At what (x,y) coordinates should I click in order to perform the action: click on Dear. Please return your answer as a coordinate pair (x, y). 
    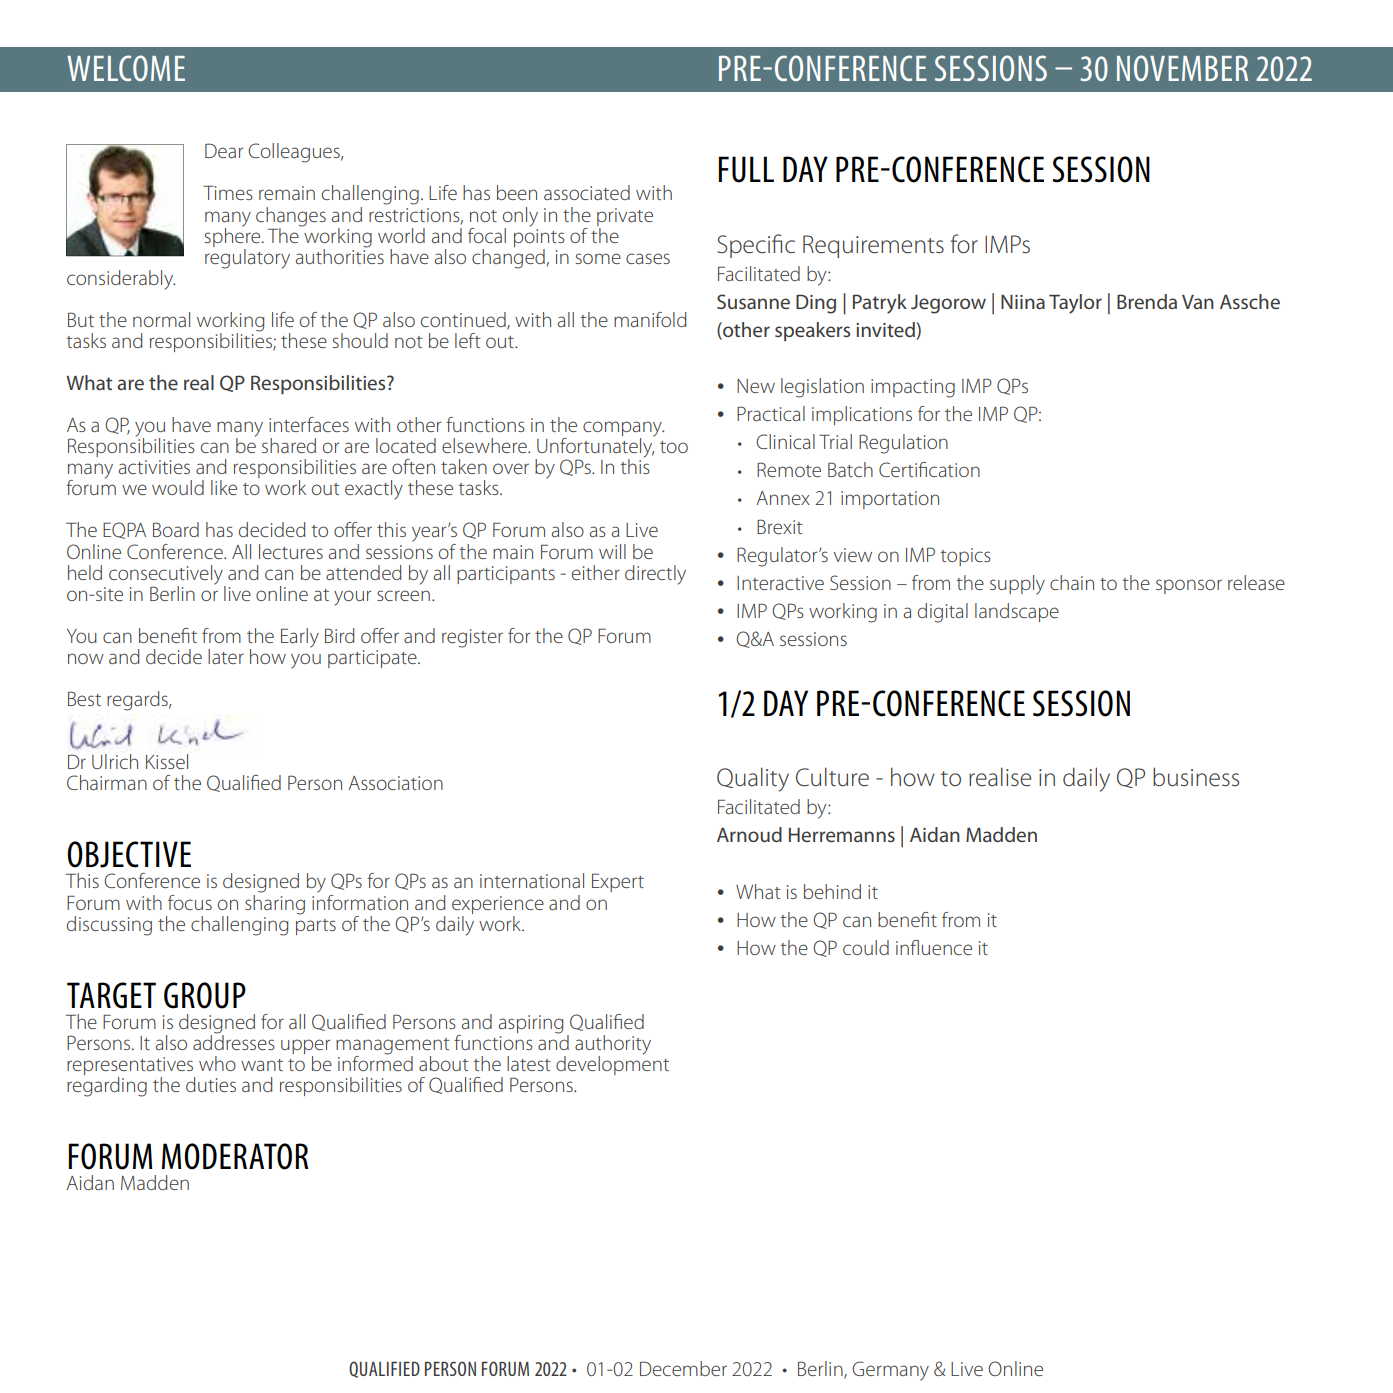
    Looking at the image, I should click on (224, 150).
